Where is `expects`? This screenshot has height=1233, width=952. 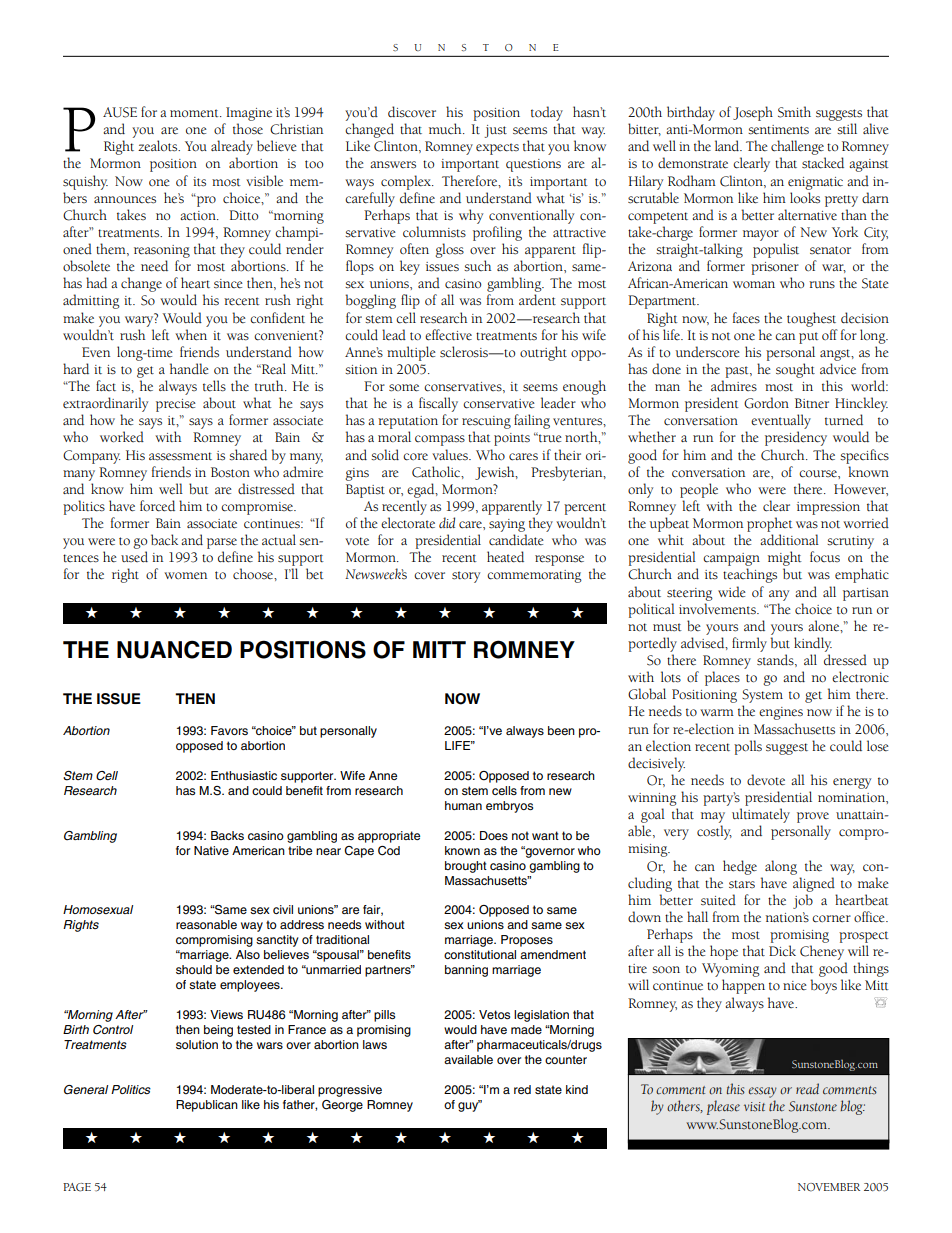
expects is located at coordinates (497, 149).
